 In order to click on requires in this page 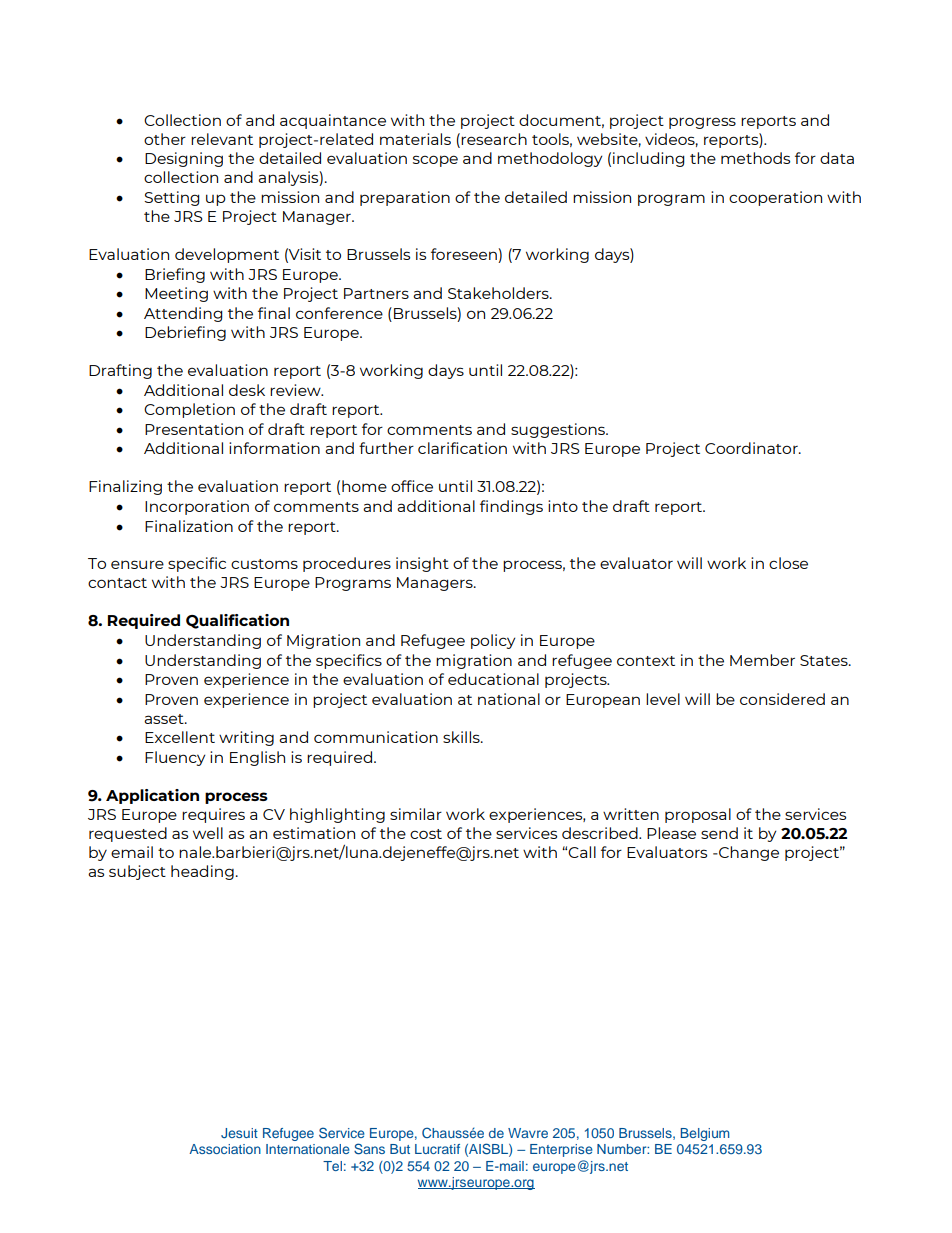, I will do `click(213, 815)`.
